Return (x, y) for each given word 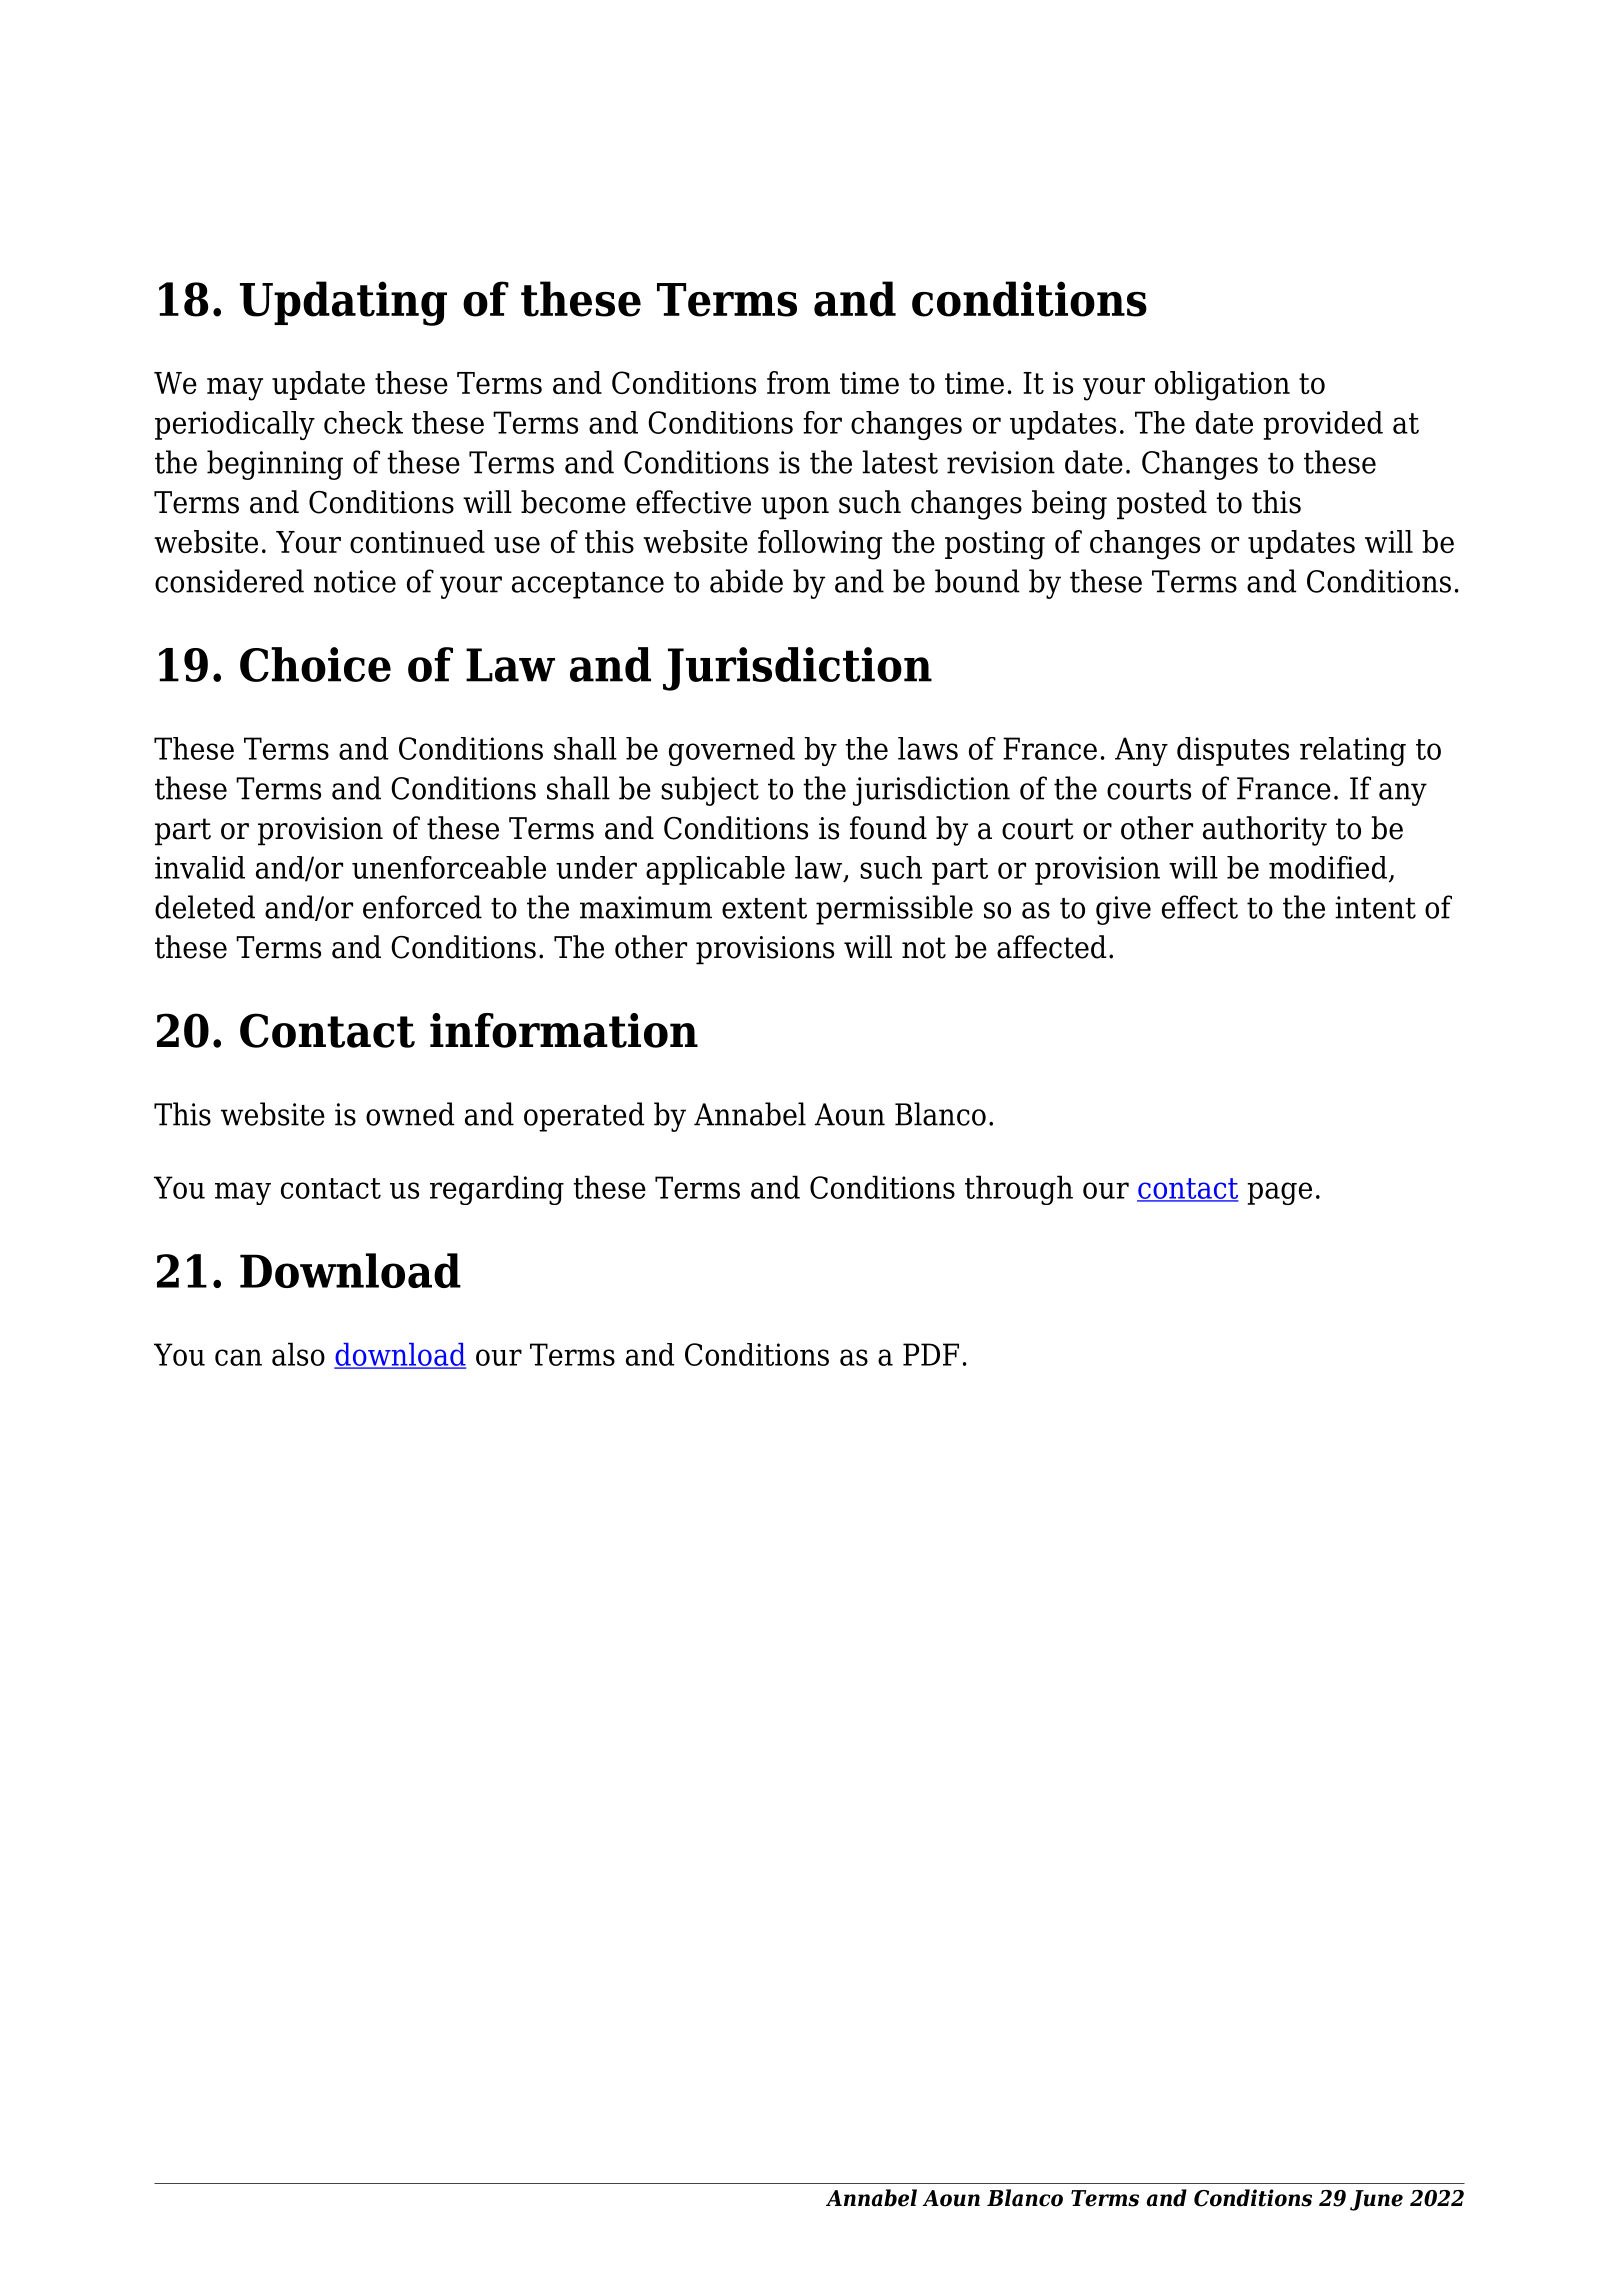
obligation (1222, 386)
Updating (343, 303)
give (1123, 910)
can (238, 1357)
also (298, 1354)
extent (764, 908)
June (1376, 2200)
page (1279, 1193)
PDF (931, 1354)
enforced (422, 907)
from (798, 382)
